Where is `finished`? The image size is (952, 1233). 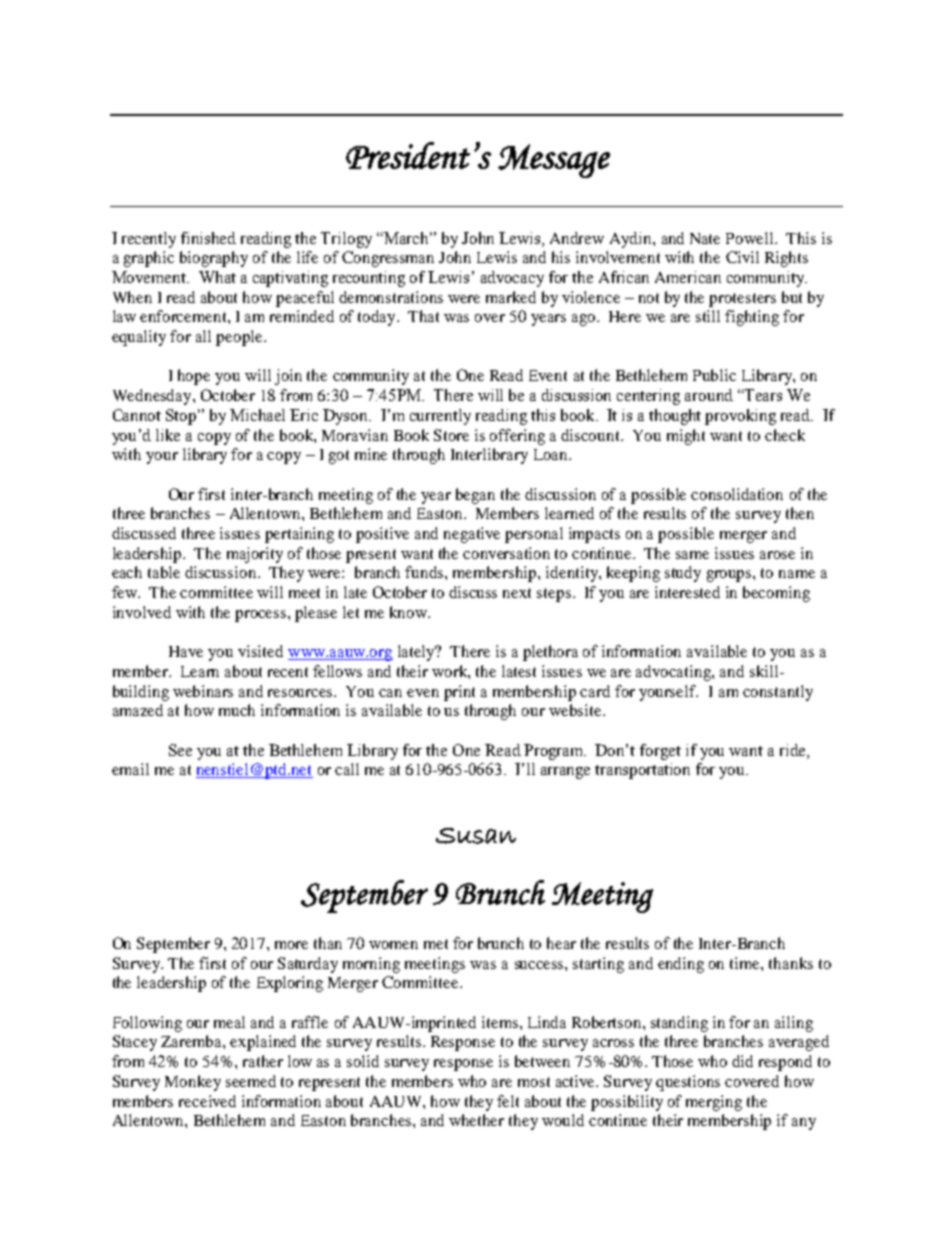 finished is located at coordinates (208, 238).
